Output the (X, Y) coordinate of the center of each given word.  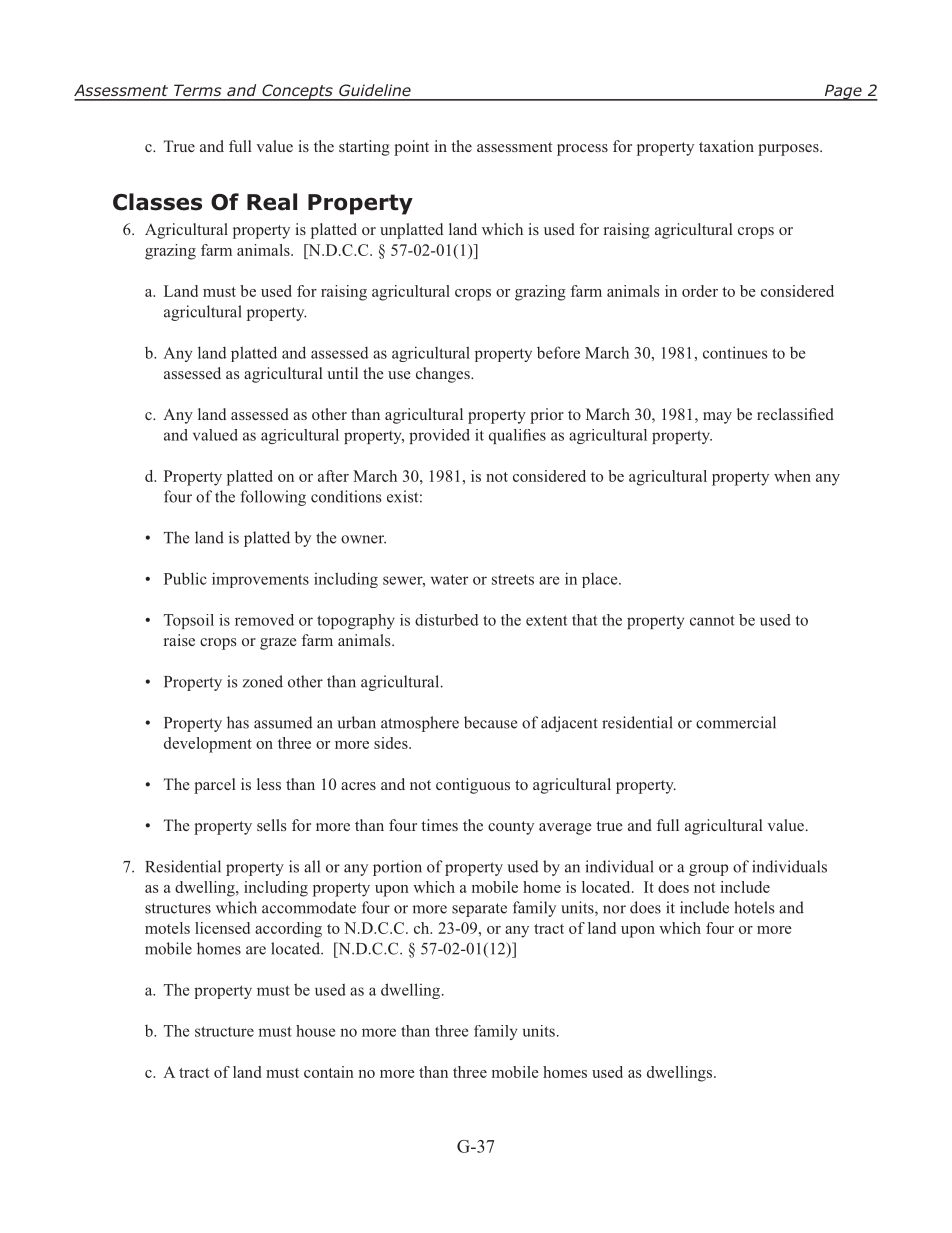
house (315, 1031)
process (582, 150)
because (490, 722)
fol (249, 496)
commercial (736, 722)
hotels (754, 907)
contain (329, 1072)
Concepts (297, 92)
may (717, 418)
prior (547, 416)
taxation (726, 146)
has (238, 722)
